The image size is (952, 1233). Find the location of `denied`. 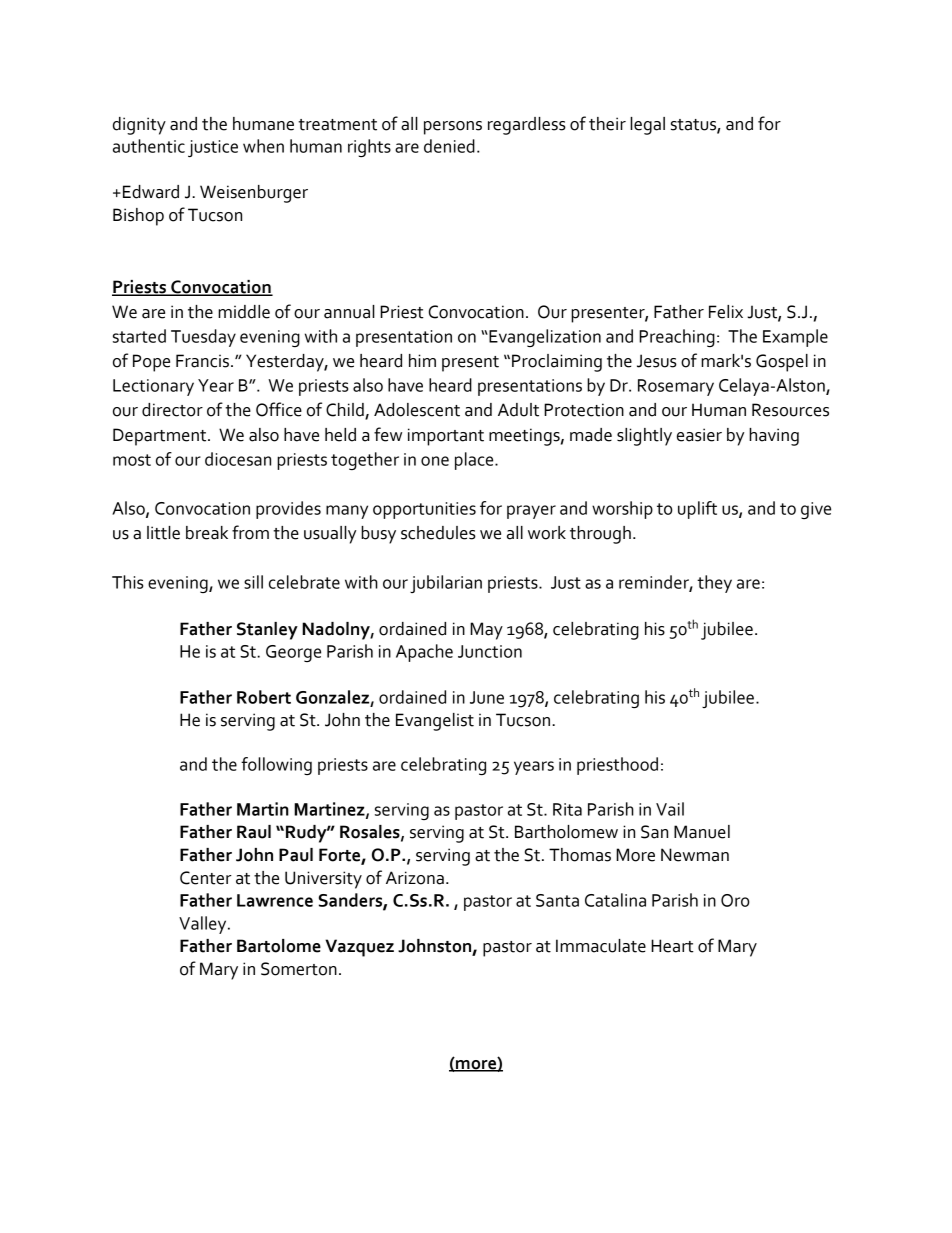

denied is located at coordinates (449, 146).
